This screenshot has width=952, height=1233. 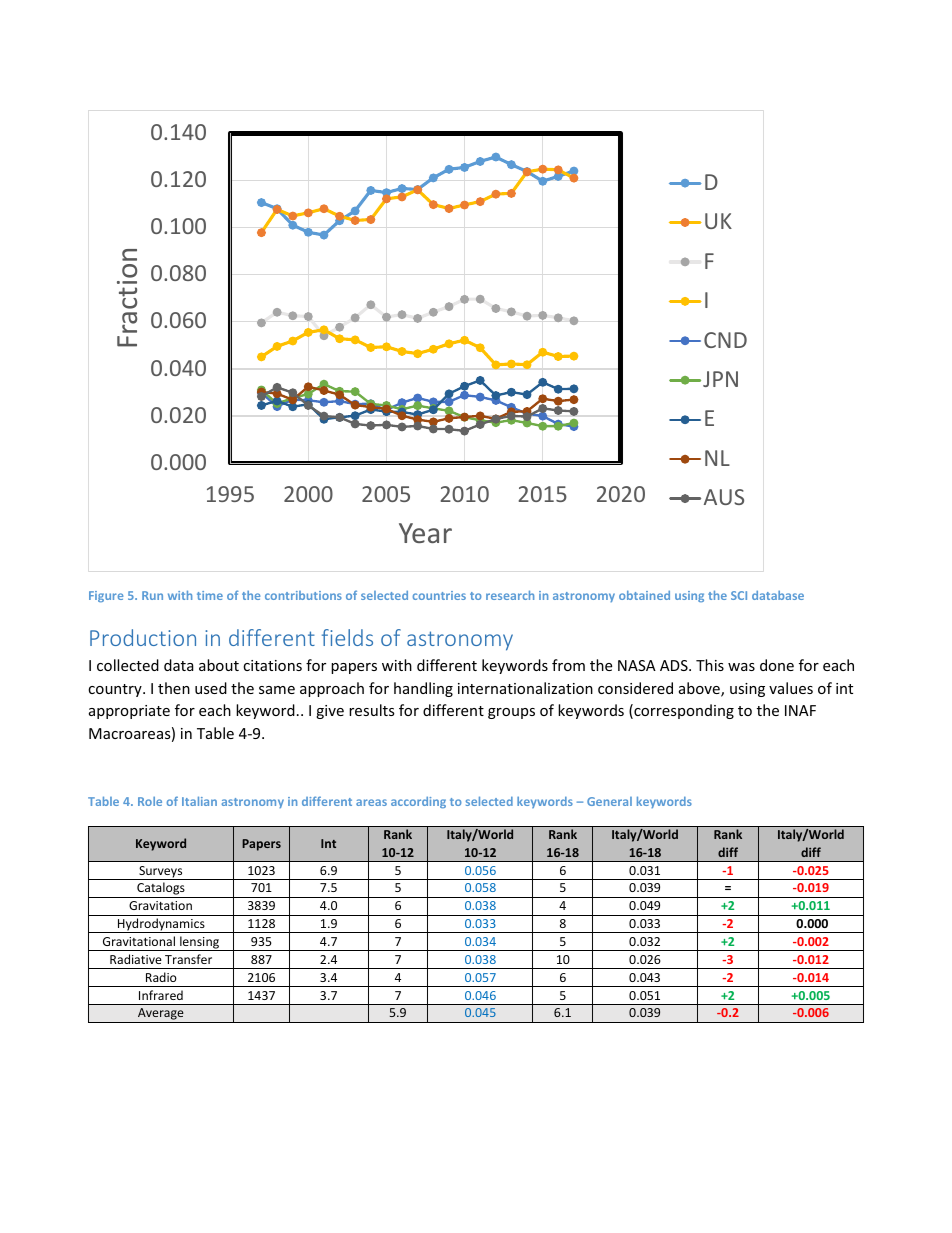 What do you see at coordinates (161, 925) in the screenshot?
I see `Hydrodynamics` at bounding box center [161, 925].
